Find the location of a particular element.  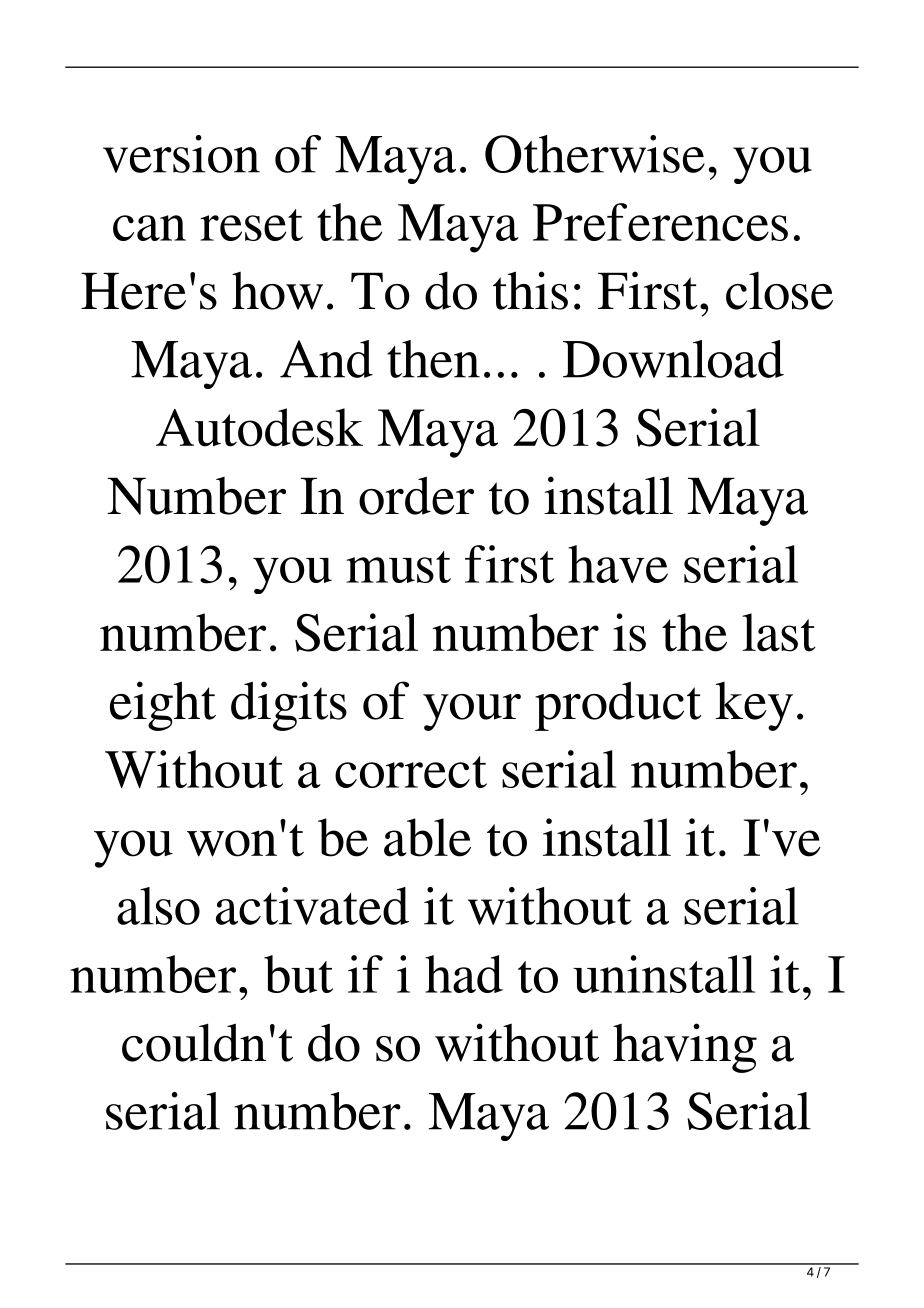

order is located at coordinates (416, 495).
